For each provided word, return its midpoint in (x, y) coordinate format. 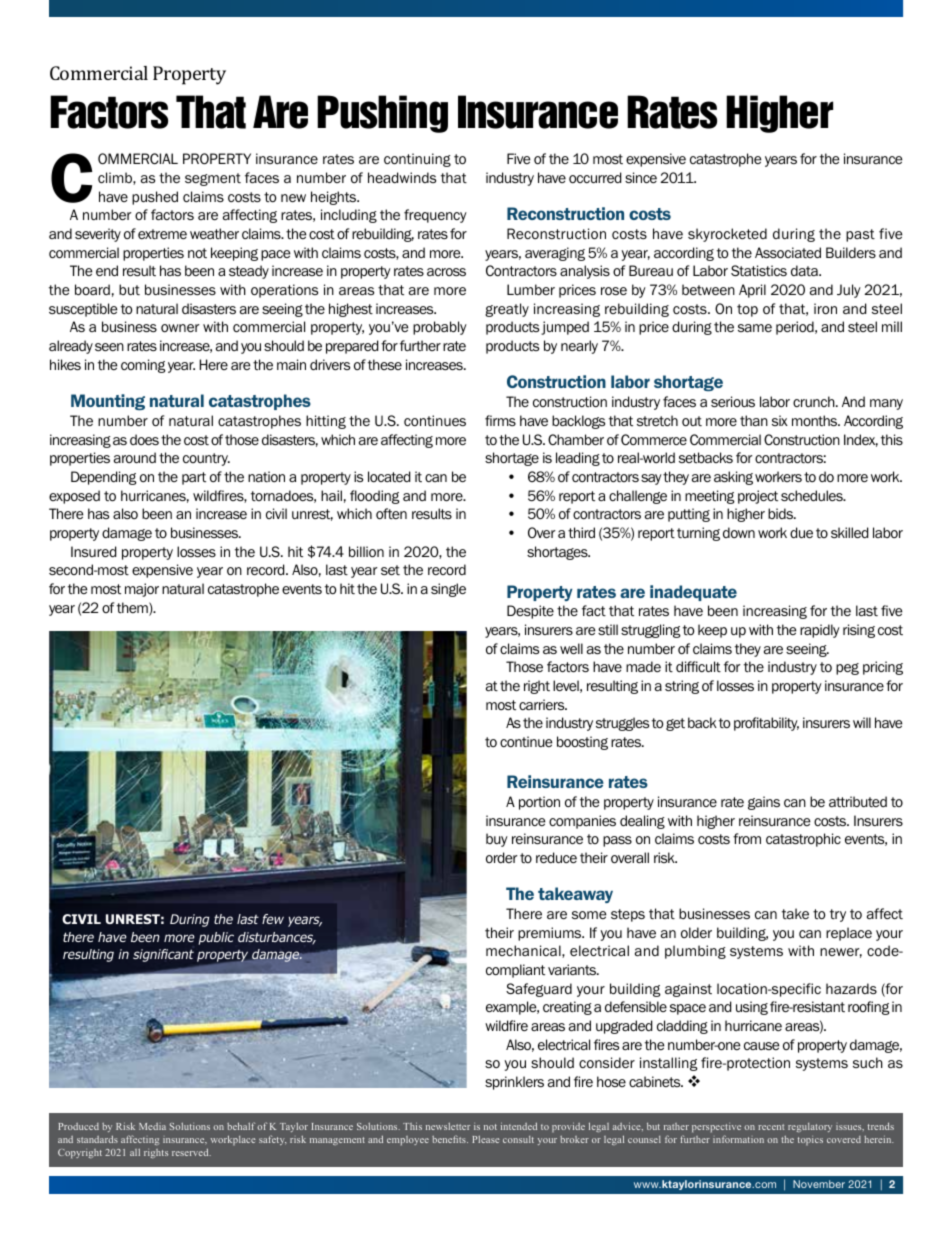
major (142, 590)
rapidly (820, 631)
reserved (191, 1152)
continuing (417, 160)
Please (486, 1139)
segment (213, 179)
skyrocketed (727, 235)
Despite (530, 612)
